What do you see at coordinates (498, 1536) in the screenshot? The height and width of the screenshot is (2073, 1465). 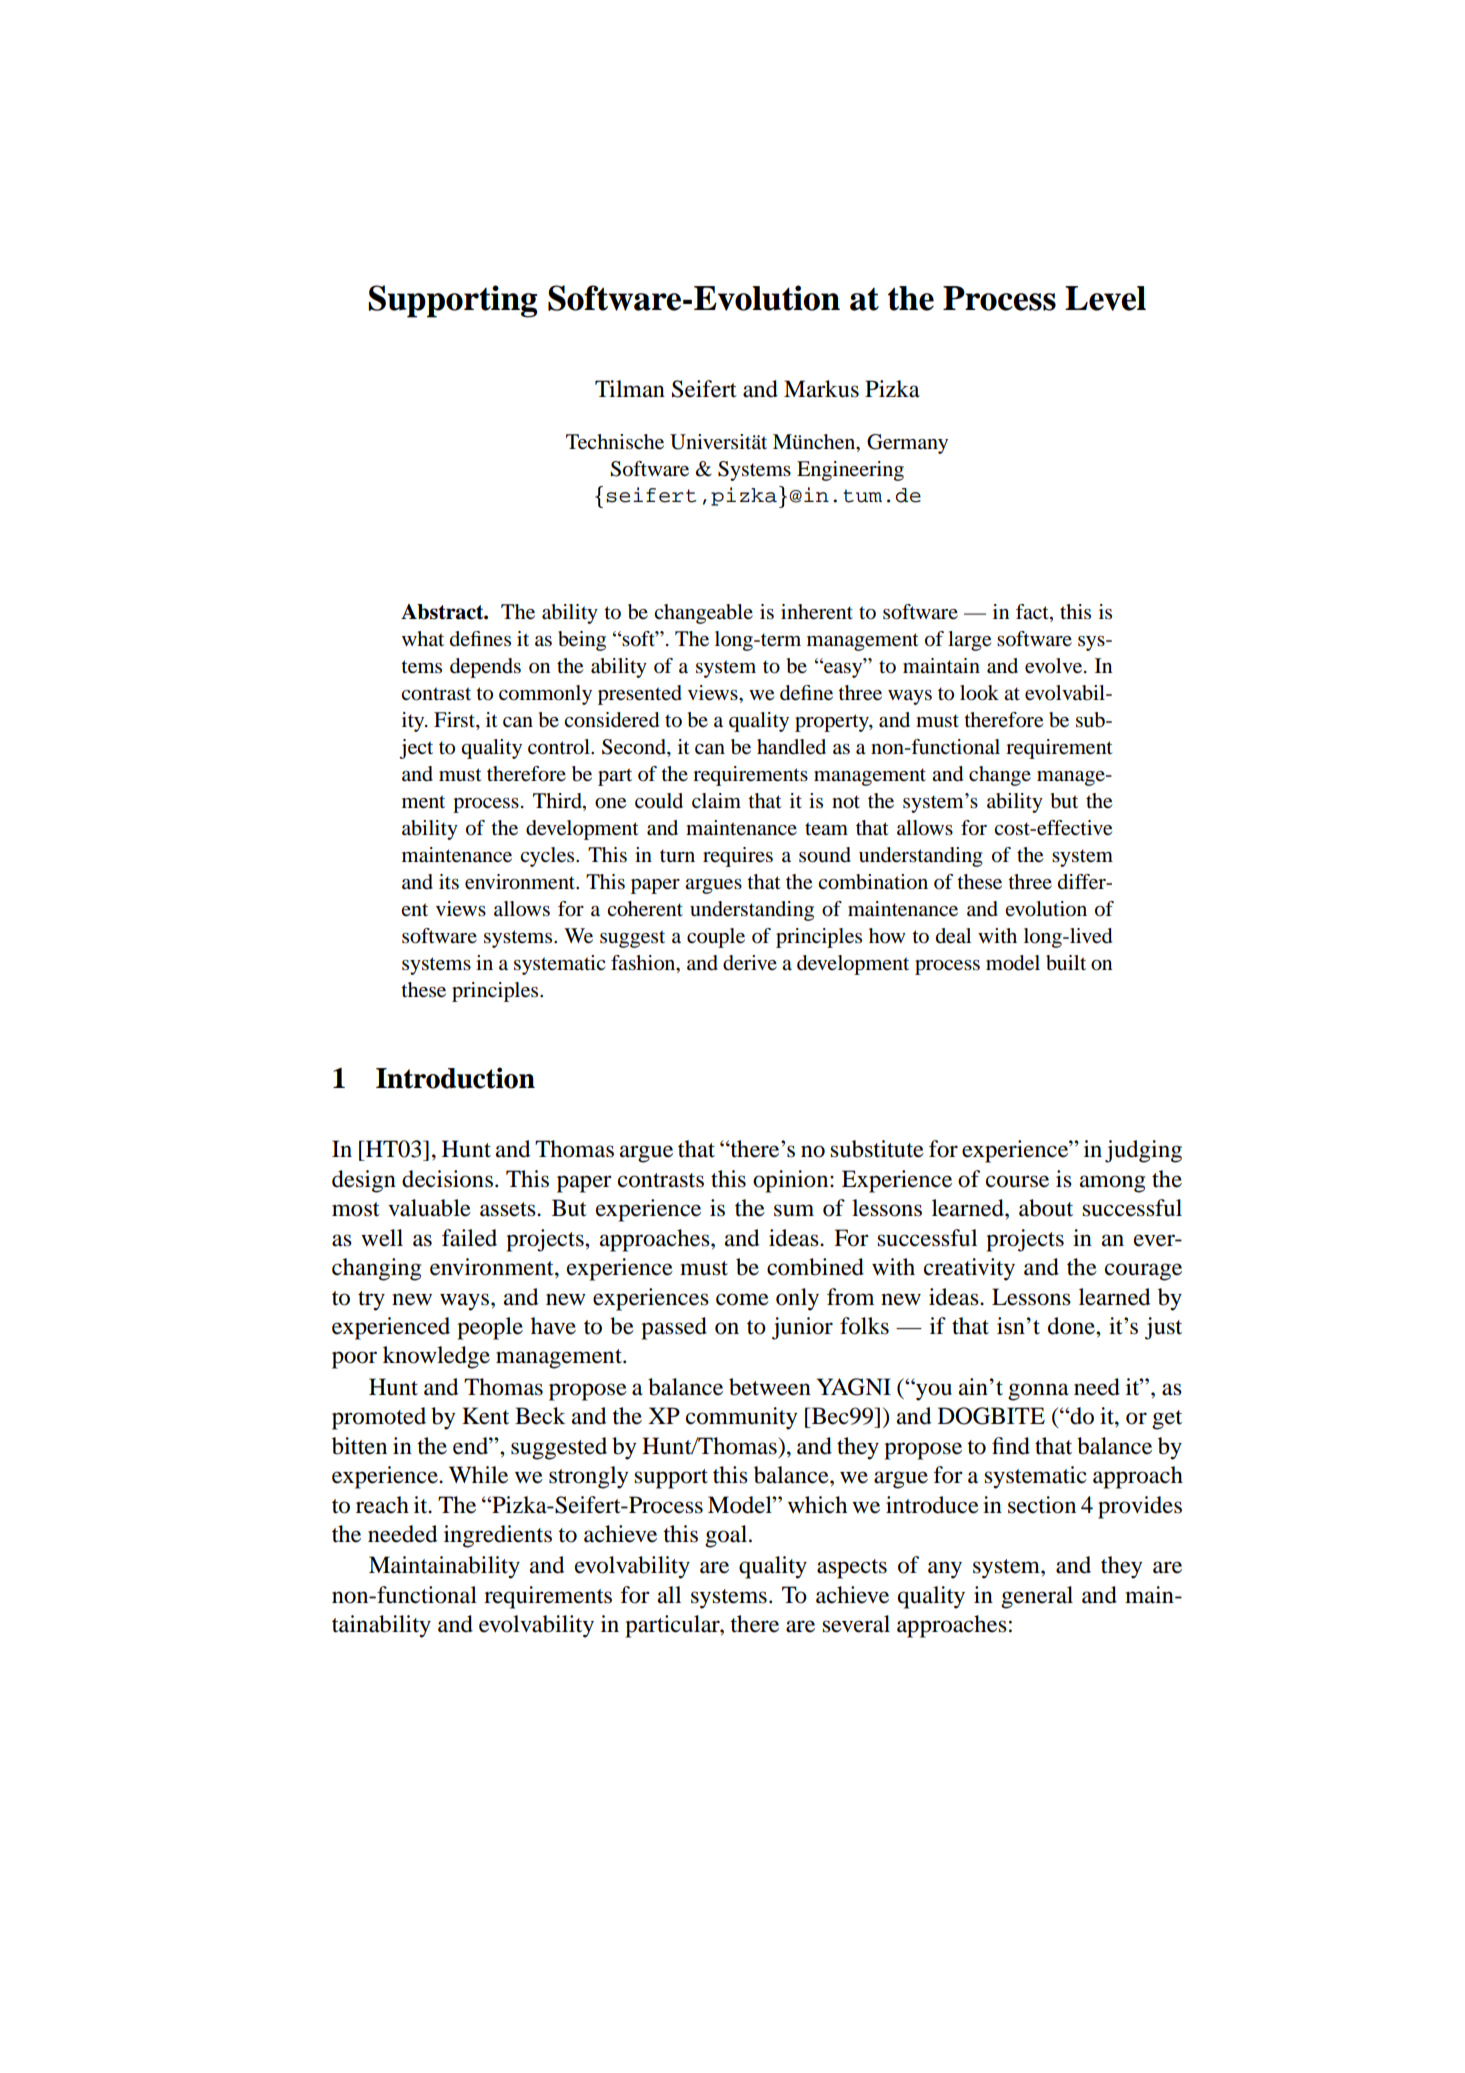 I see `ingredients` at bounding box center [498, 1536].
